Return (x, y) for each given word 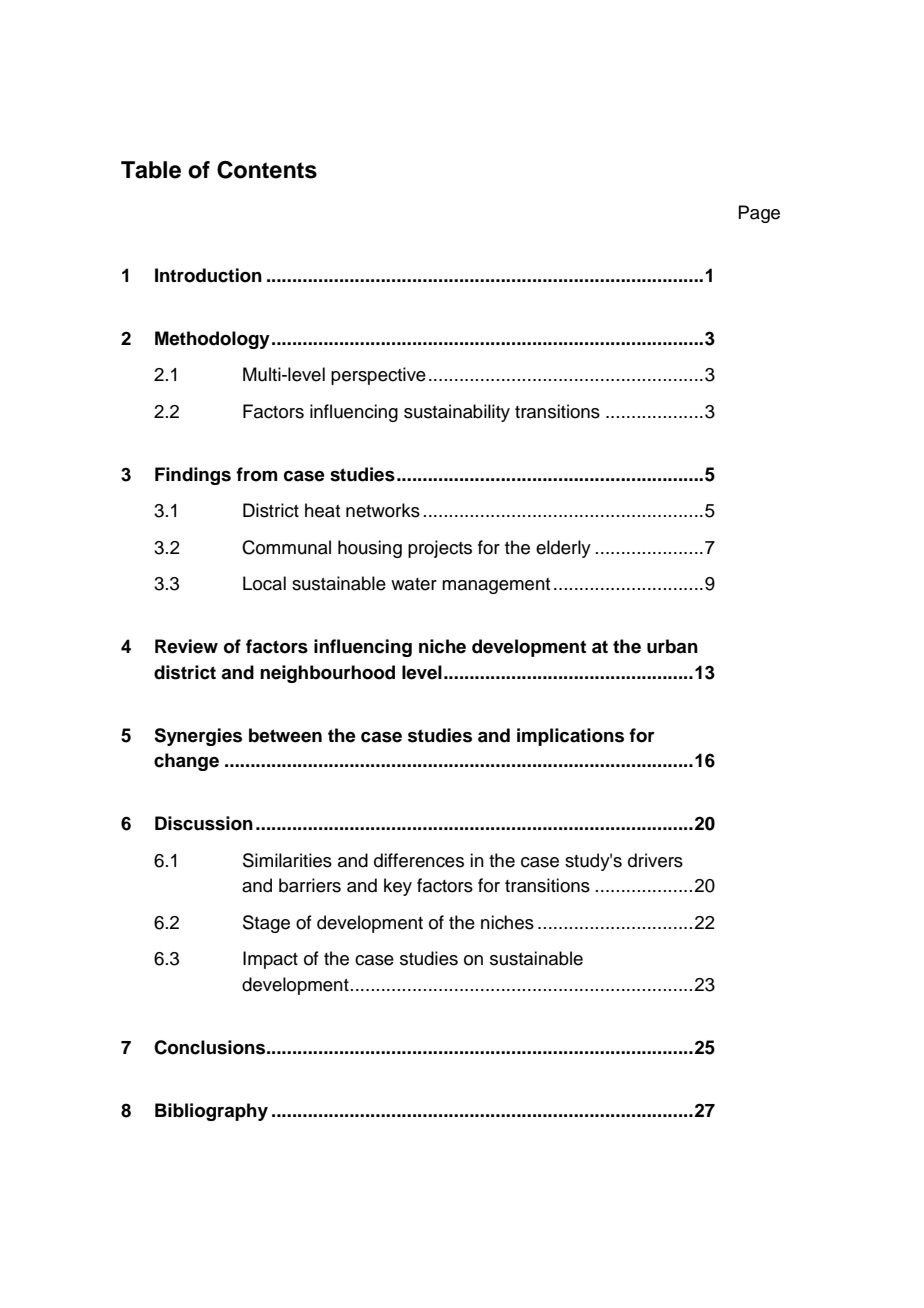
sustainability (457, 413)
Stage (266, 924)
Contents (267, 170)
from (256, 474)
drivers (655, 860)
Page (759, 214)
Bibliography (211, 1112)
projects (440, 549)
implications (570, 737)
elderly (563, 549)
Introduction (208, 275)
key (398, 887)
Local (264, 583)
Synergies (198, 737)
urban (672, 646)
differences (419, 860)
